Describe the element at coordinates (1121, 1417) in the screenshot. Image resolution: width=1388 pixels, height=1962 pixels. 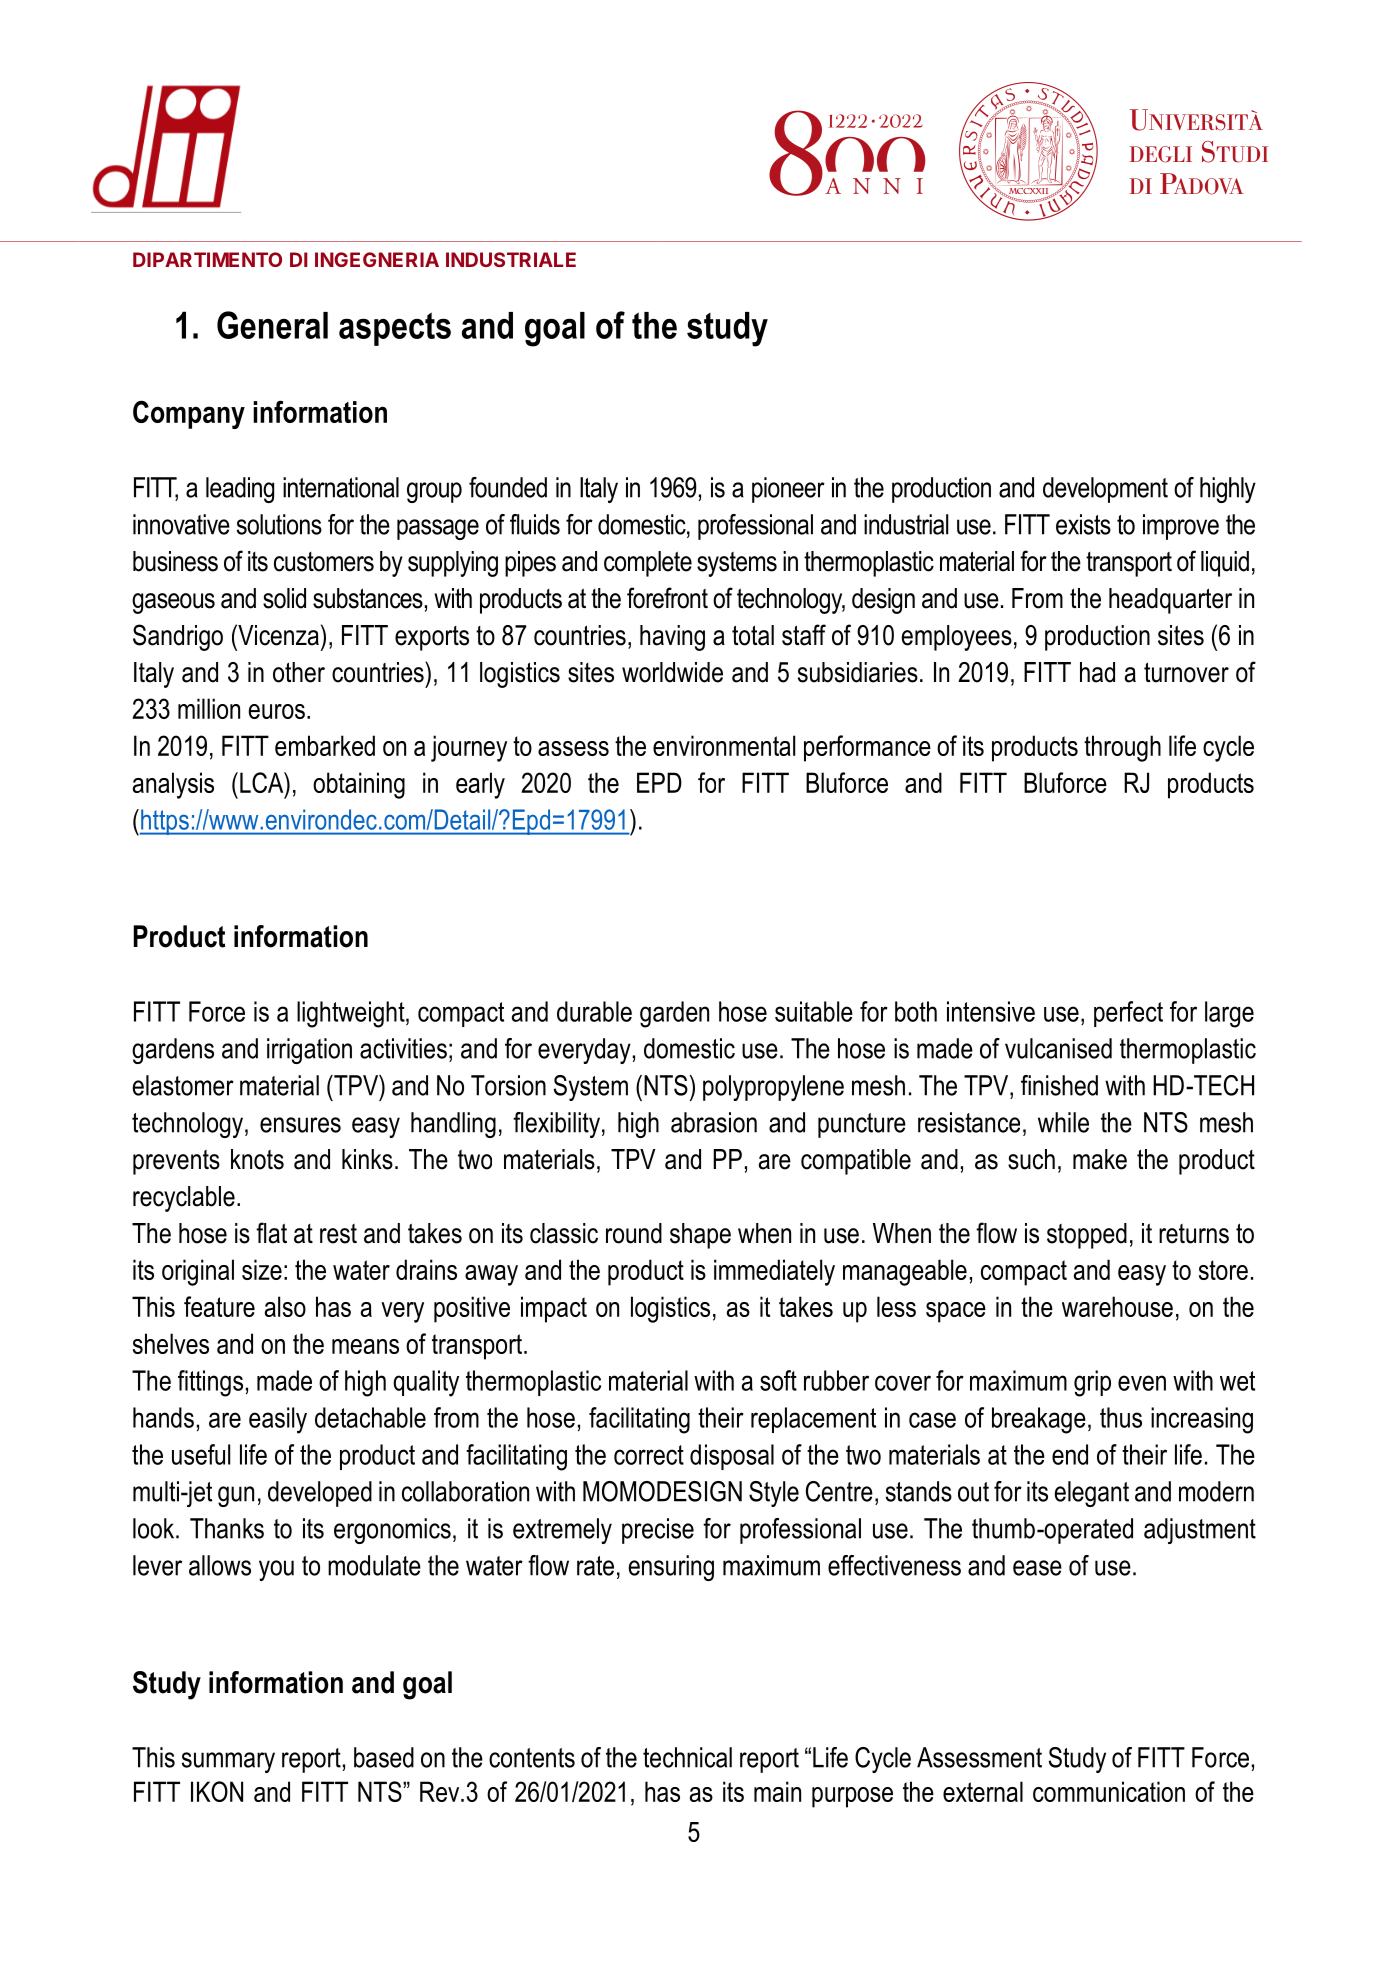
I see `thus` at that location.
